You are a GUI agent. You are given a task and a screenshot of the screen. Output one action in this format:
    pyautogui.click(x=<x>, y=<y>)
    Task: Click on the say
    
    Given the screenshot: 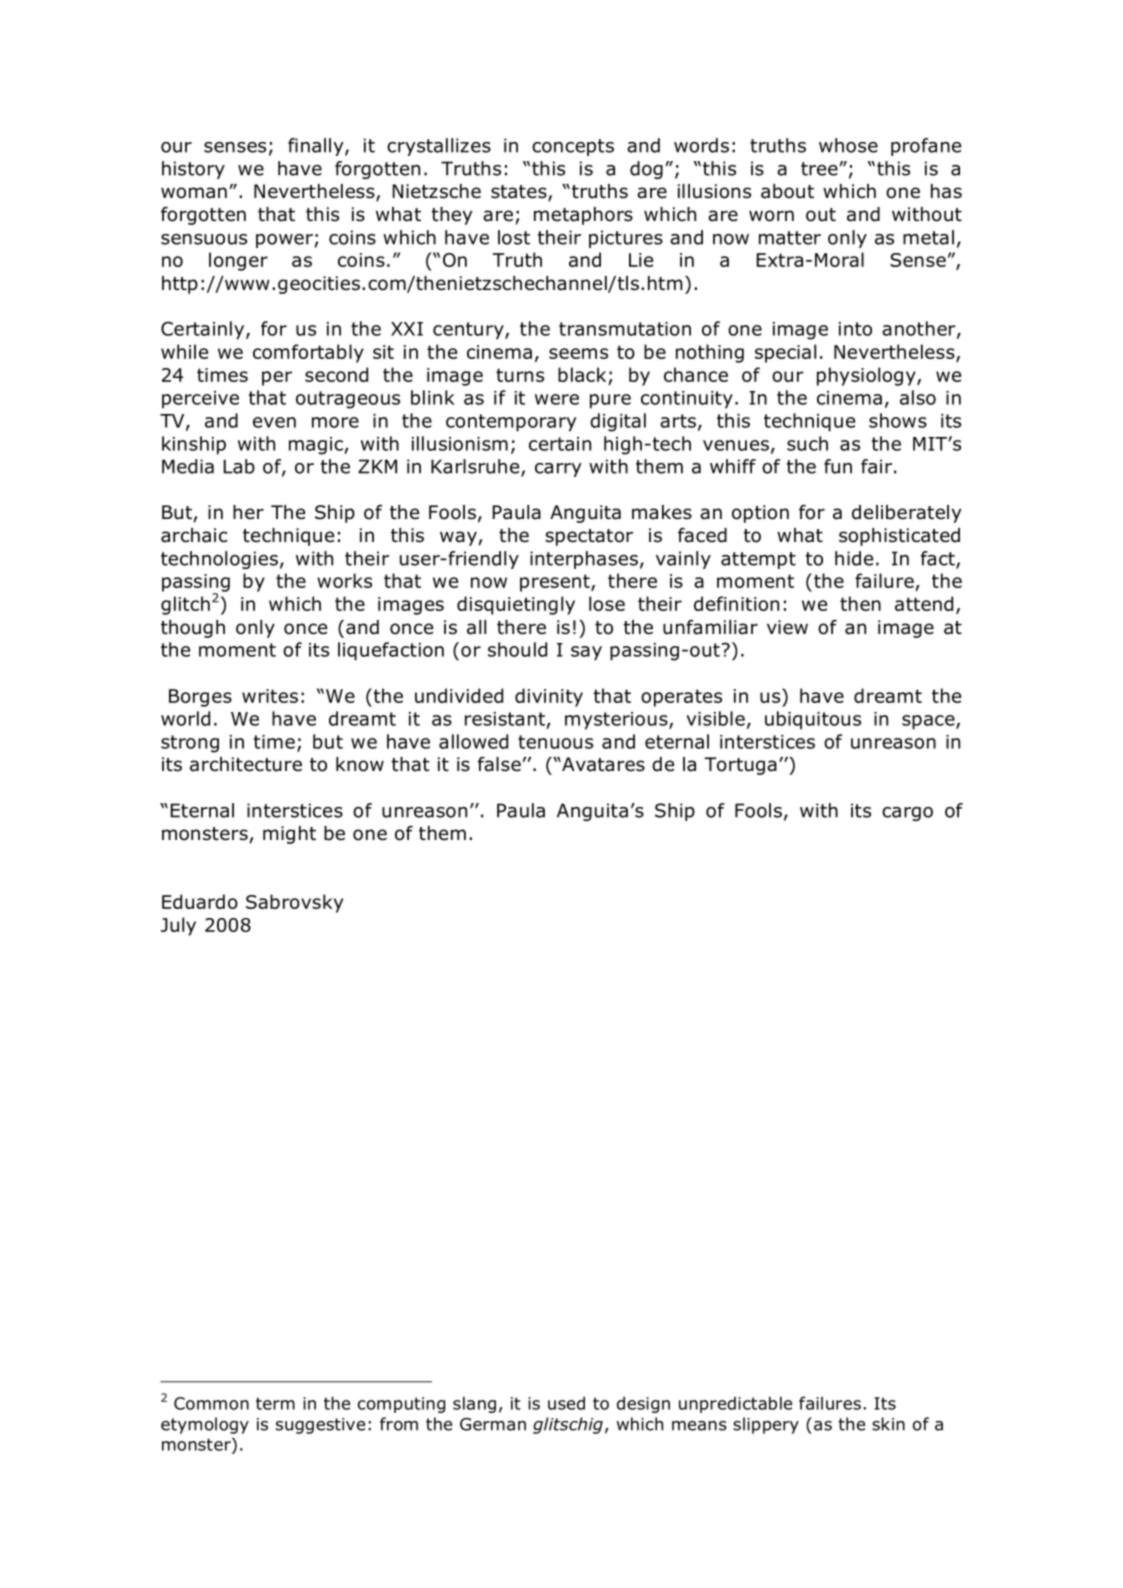 What is the action you would take?
    pyautogui.click(x=586, y=653)
